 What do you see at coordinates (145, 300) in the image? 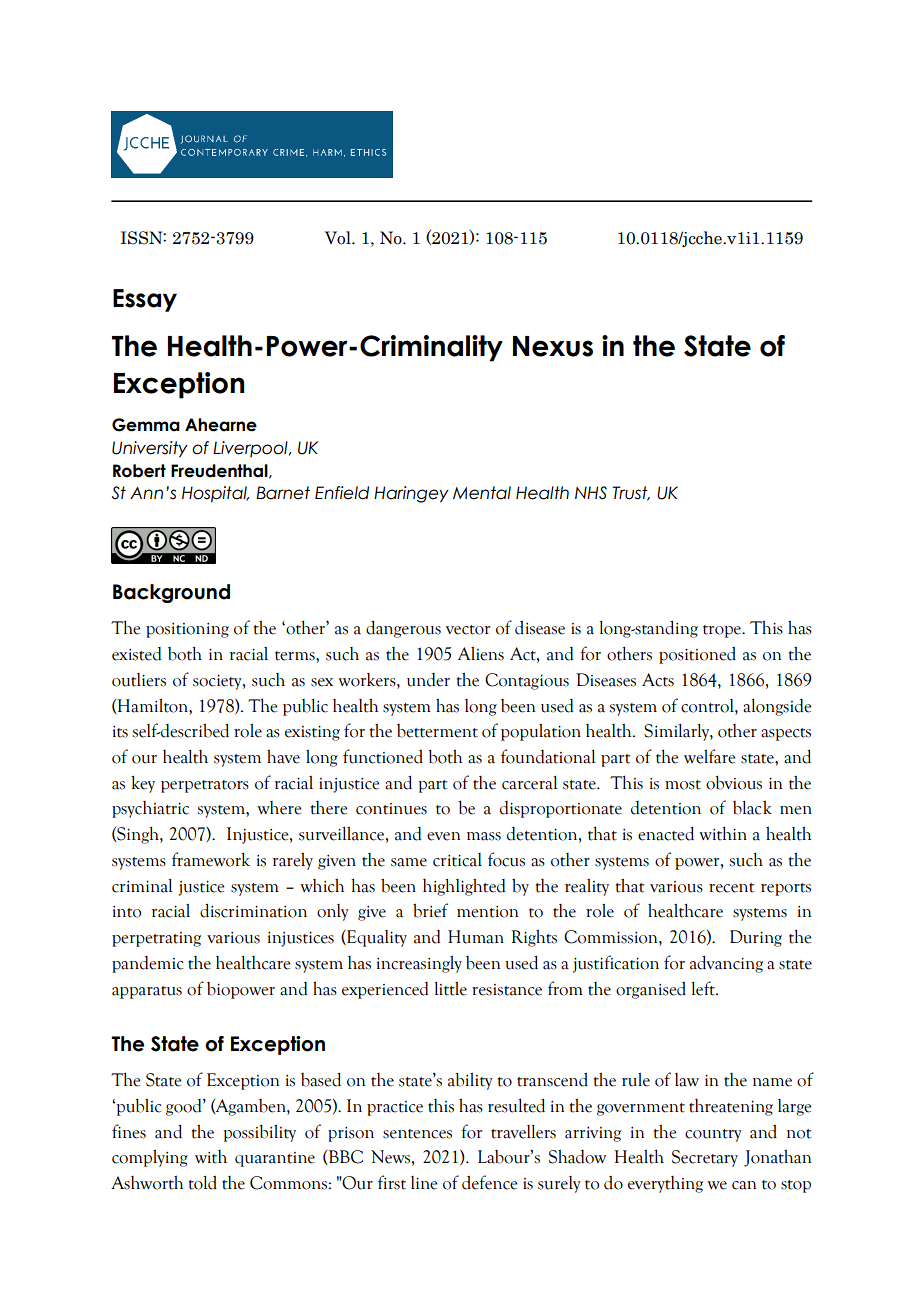
I see `Essay` at bounding box center [145, 300].
